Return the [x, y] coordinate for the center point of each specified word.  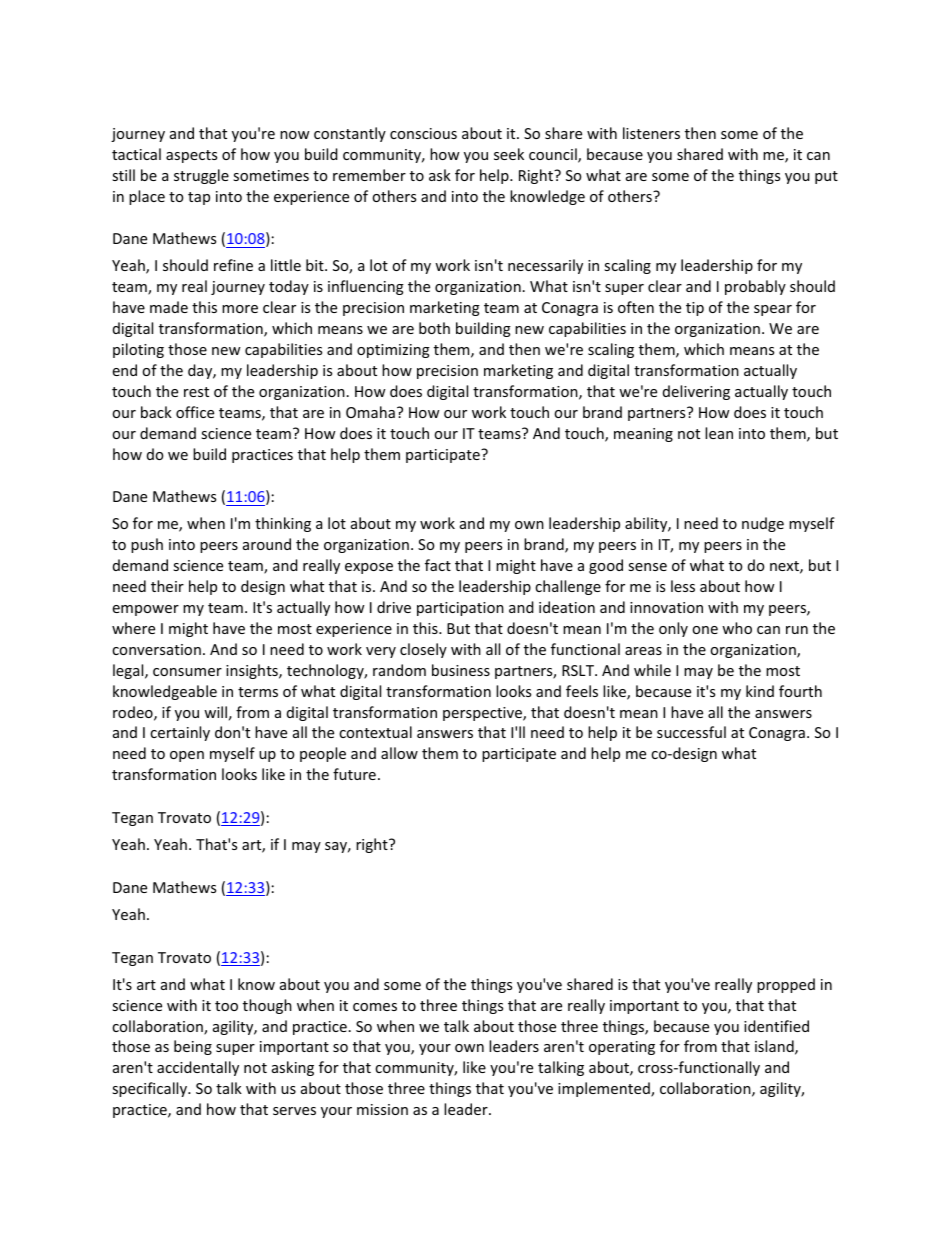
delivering [696, 392]
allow [399, 753]
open [187, 756]
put [826, 177]
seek [509, 154]
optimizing [393, 351]
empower [146, 610]
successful [691, 732]
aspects [191, 156]
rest [196, 392]
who [737, 628]
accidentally [198, 1068]
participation [460, 609]
